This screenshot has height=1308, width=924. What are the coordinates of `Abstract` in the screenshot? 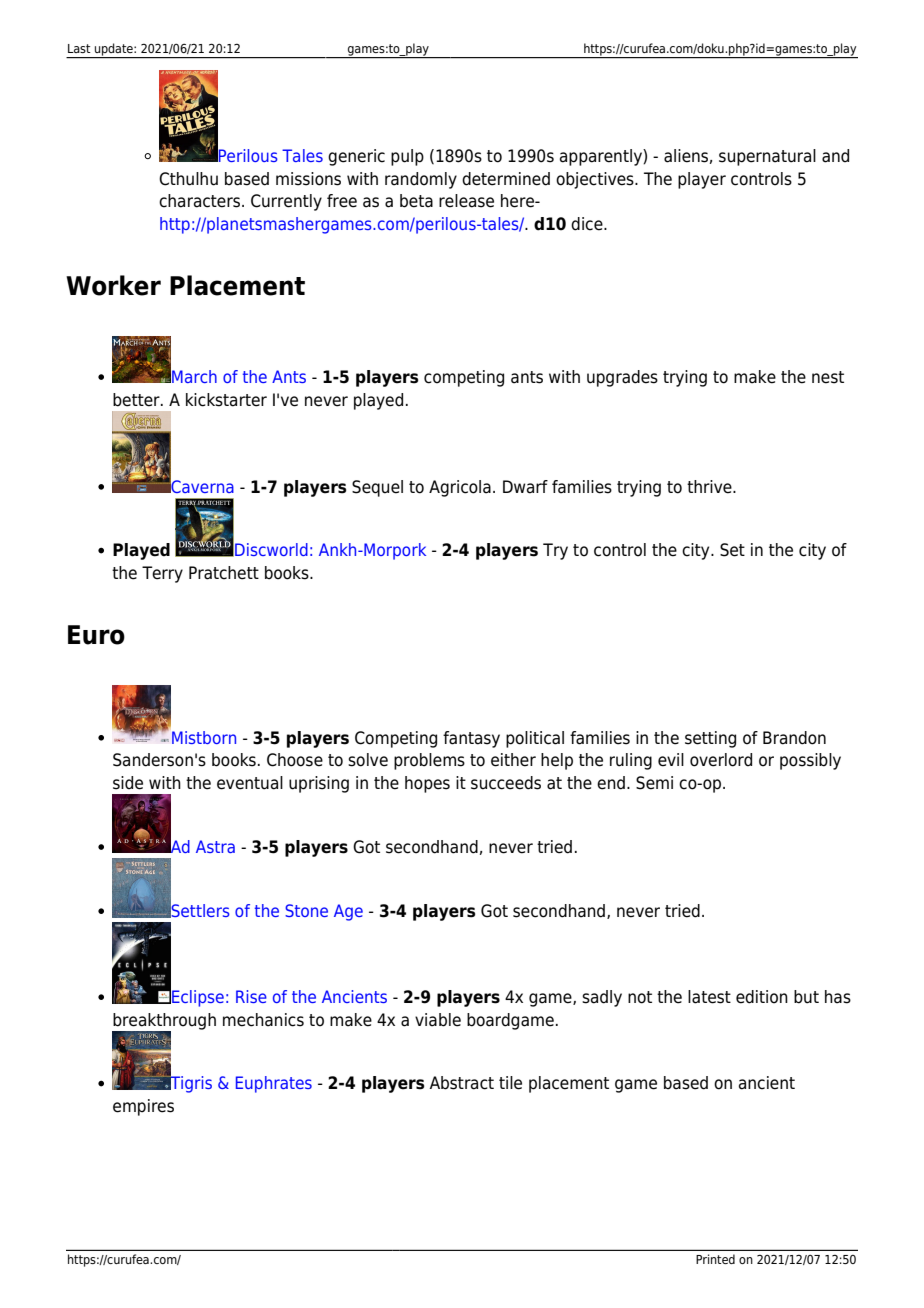 It's located at (462, 1083).
